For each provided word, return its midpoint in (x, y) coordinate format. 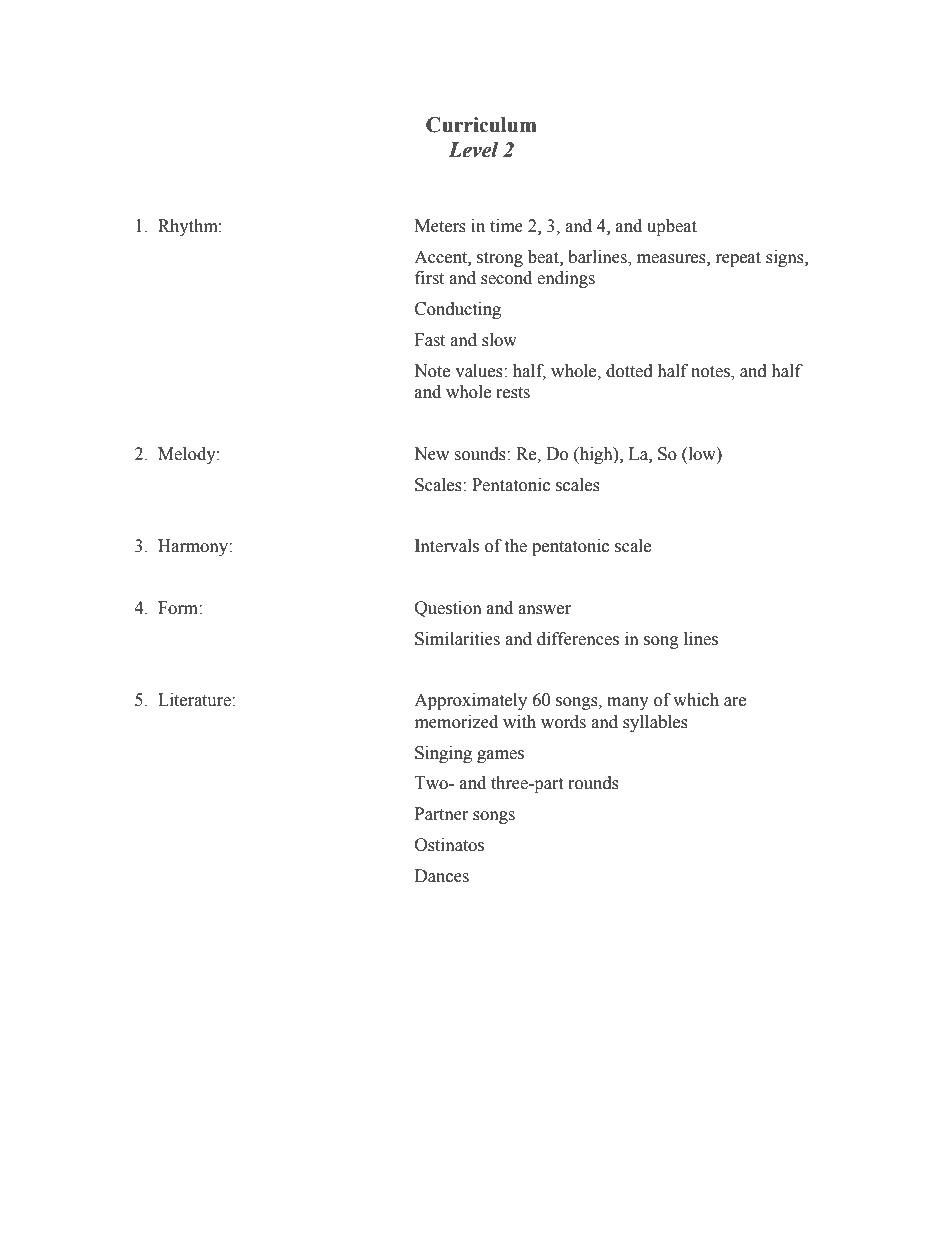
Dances (442, 876)
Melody (188, 455)
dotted (629, 371)
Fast (430, 340)
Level (473, 150)
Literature (195, 700)
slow (499, 340)
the (515, 546)
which (696, 700)
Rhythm (189, 227)
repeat (738, 259)
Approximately (470, 701)
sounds (481, 454)
